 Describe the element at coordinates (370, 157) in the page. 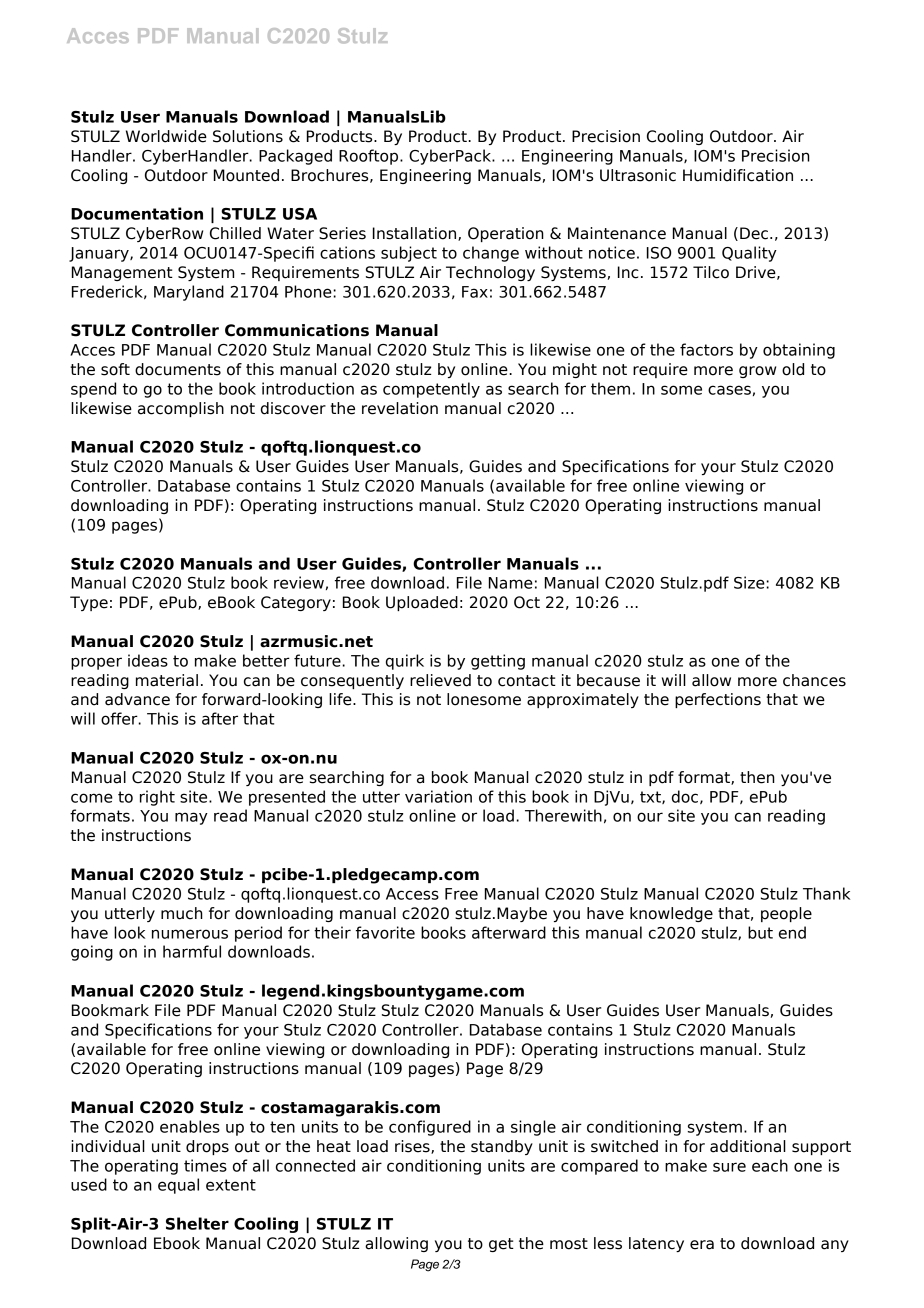

I see `Rooftop` at that location.
